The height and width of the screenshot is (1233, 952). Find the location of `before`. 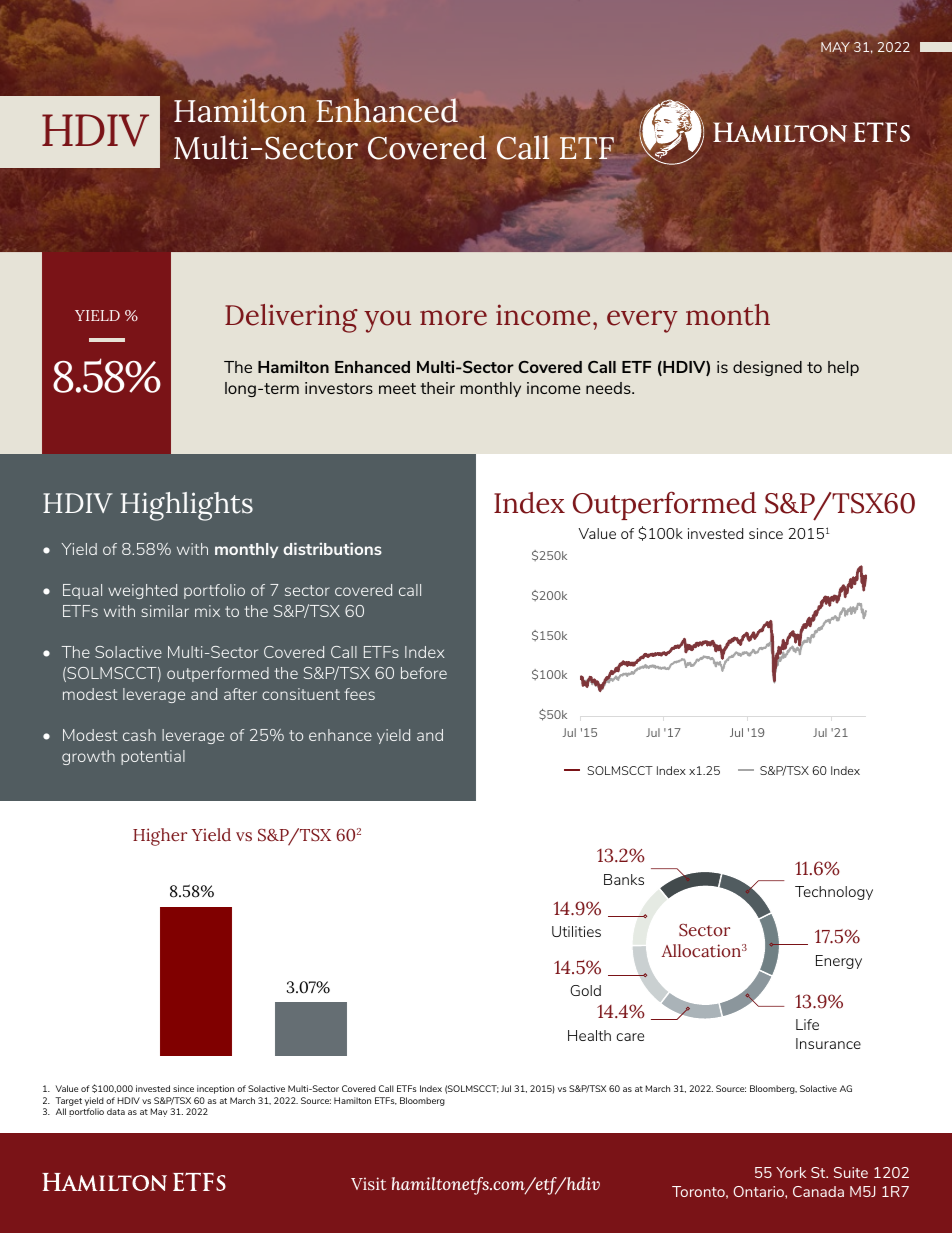

before is located at coordinates (424, 673).
